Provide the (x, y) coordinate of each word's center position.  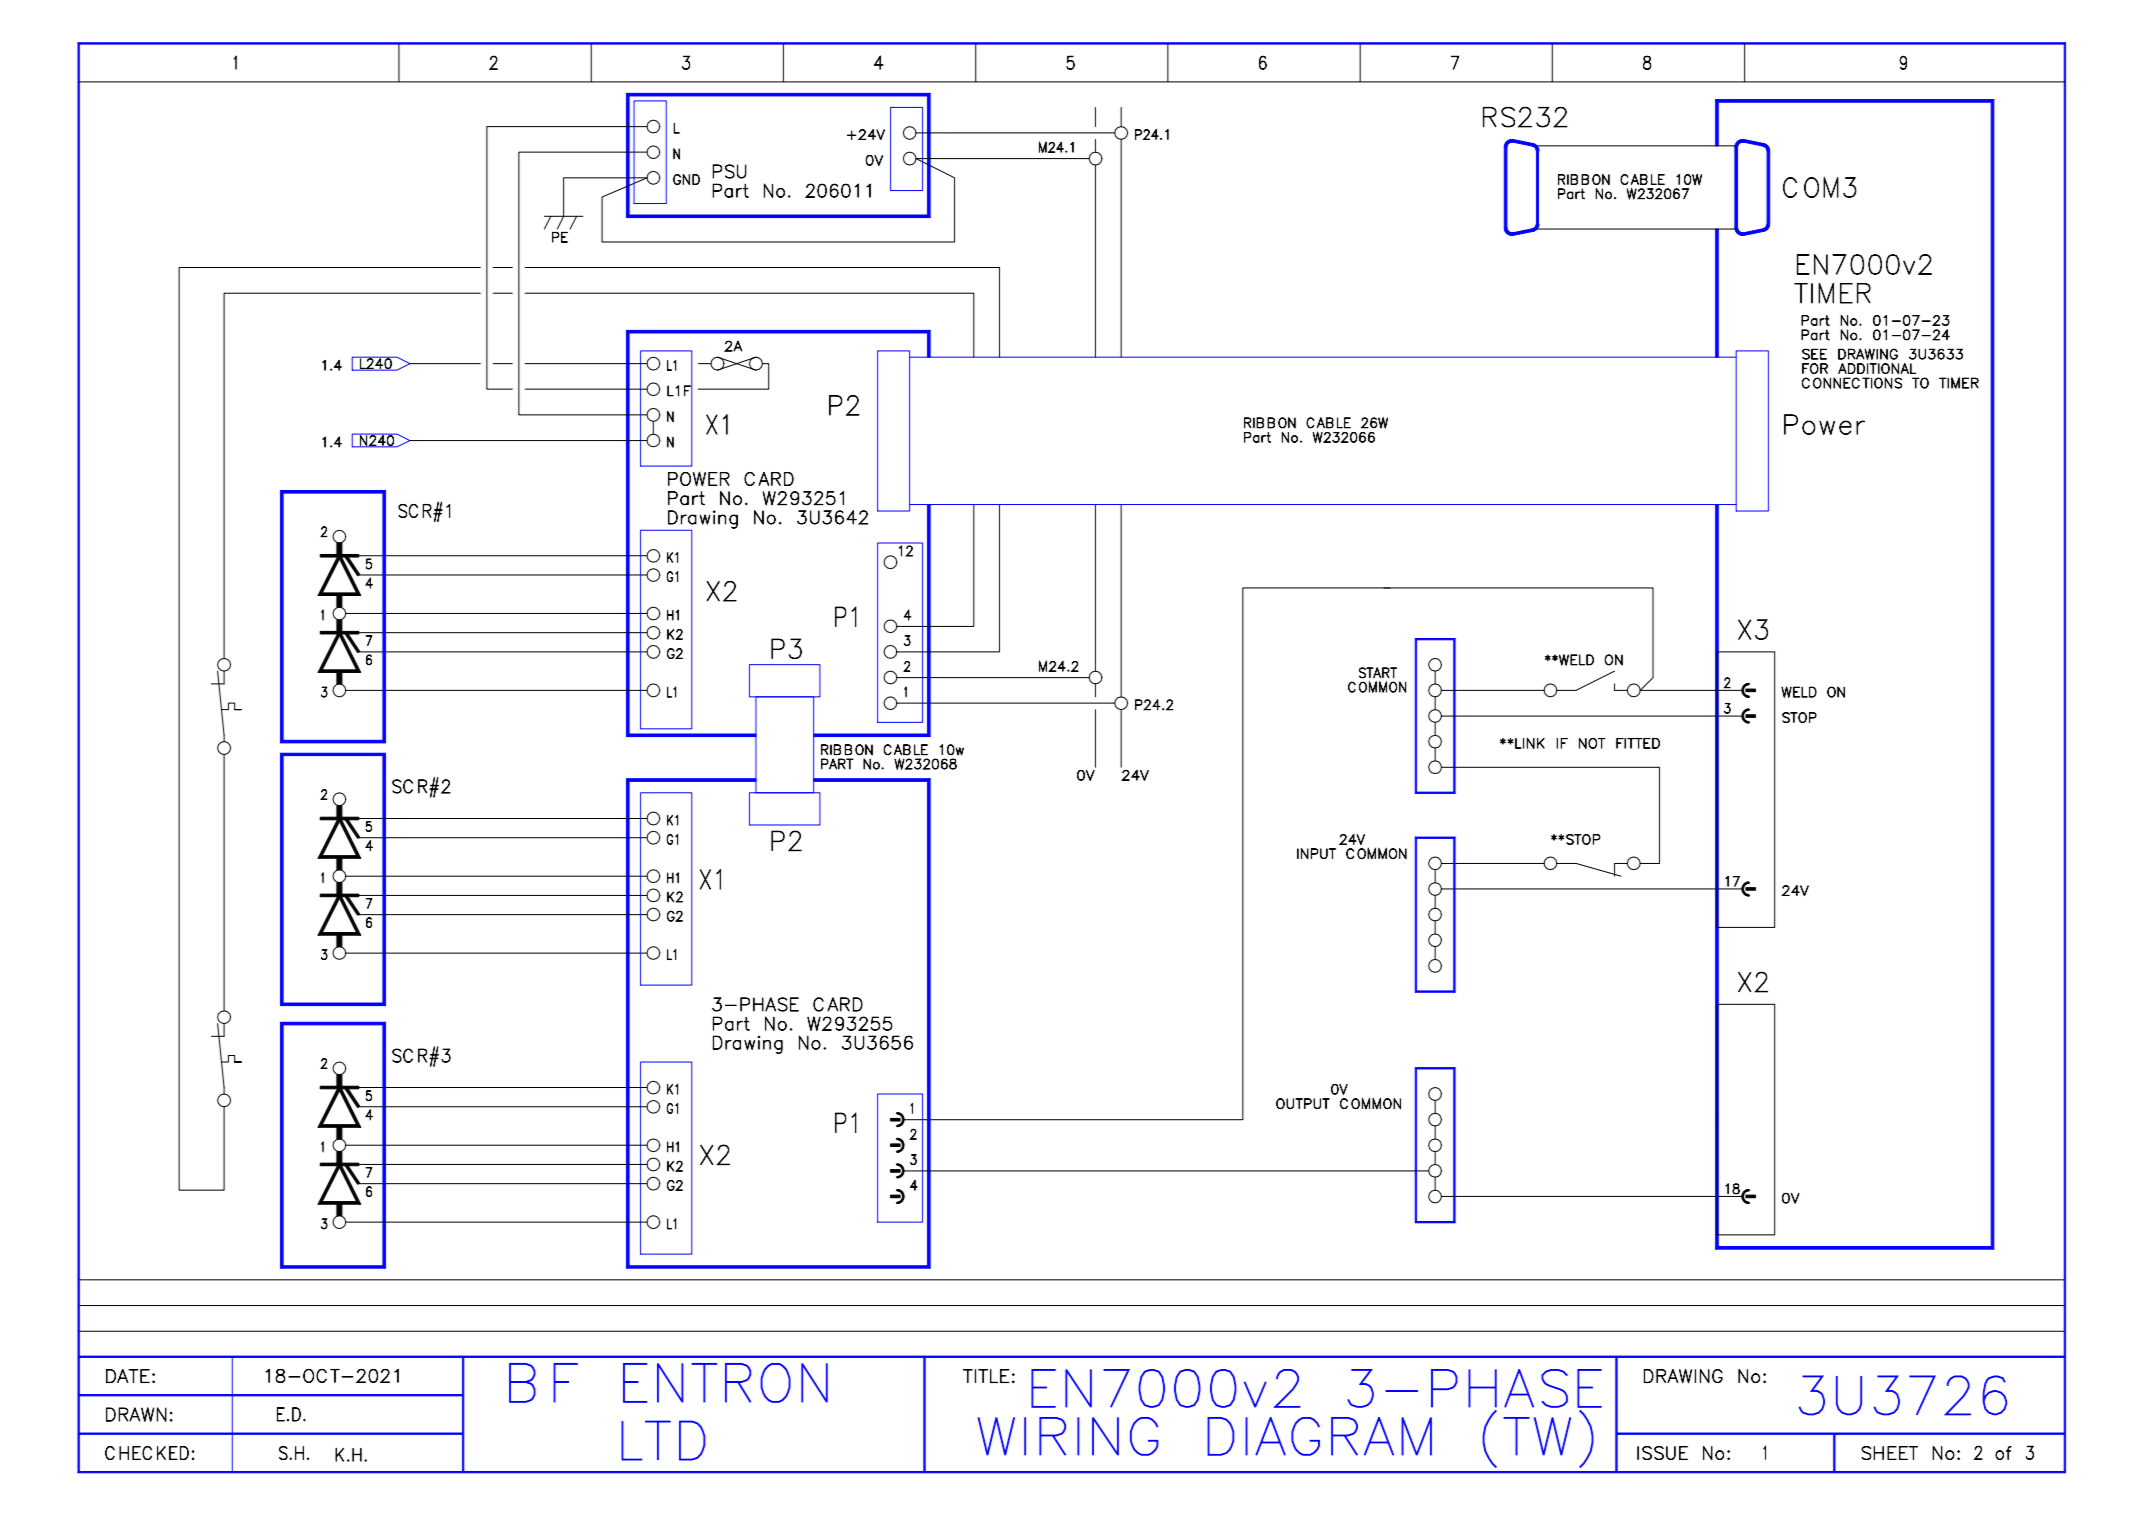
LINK (1529, 743)
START (1378, 673)
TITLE (986, 1376)
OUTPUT (1303, 1103)
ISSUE (1662, 1453)
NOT (1592, 743)
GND (686, 179)
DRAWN (136, 1414)
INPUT (1316, 853)
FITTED (1638, 743)
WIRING (1068, 1436)
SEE (1814, 354)
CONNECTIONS (1852, 383)
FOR (1815, 368)
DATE (128, 1376)
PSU (729, 171)
